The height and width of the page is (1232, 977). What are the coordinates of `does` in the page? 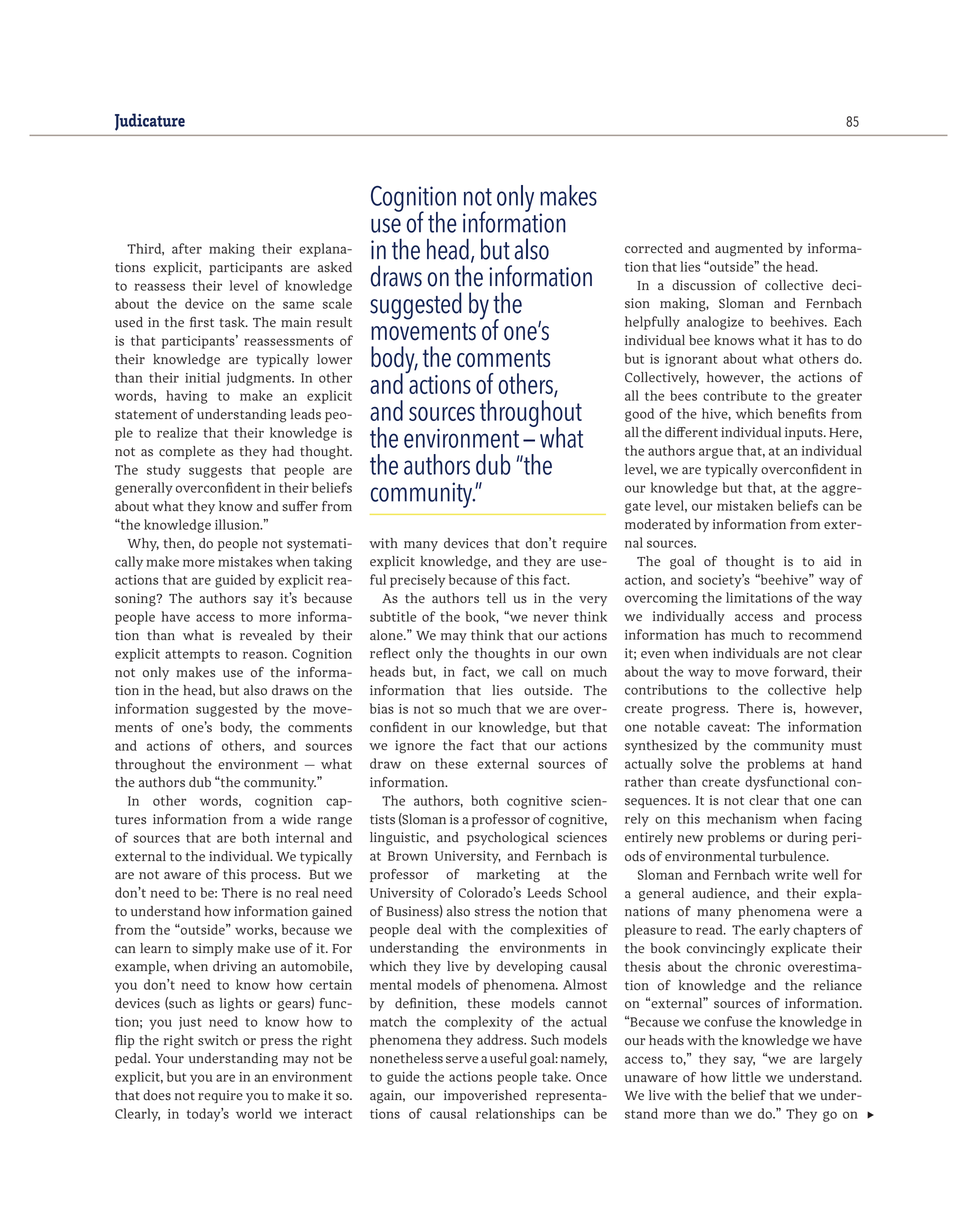 It's located at (157, 1095).
